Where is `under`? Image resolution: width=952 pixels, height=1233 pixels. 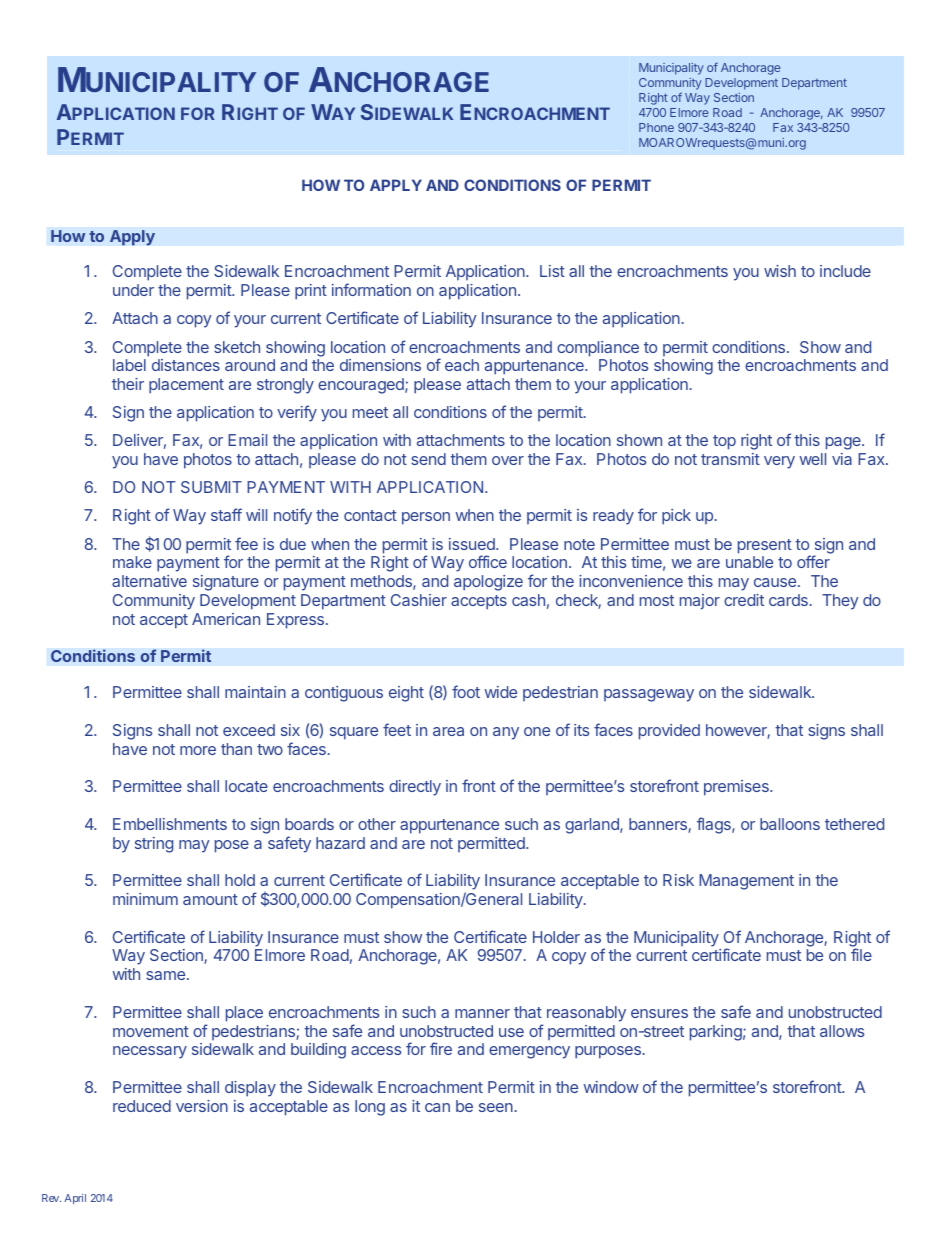 under is located at coordinates (133, 290).
